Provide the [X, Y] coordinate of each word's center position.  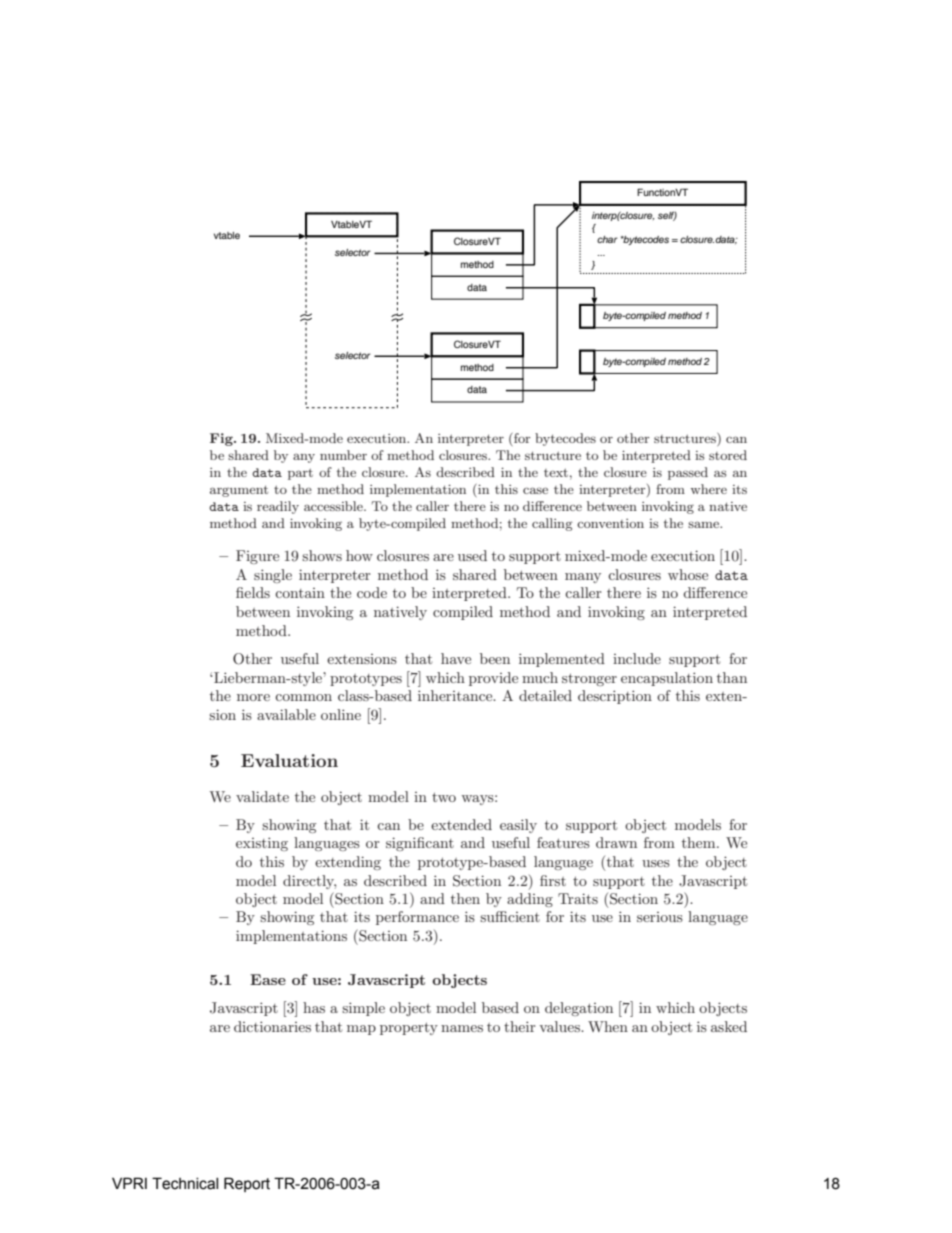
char [607, 239]
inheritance [456, 695]
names [462, 1028]
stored [728, 455]
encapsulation [667, 679]
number [343, 455]
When [608, 1026]
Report [247, 1184]
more [253, 697]
